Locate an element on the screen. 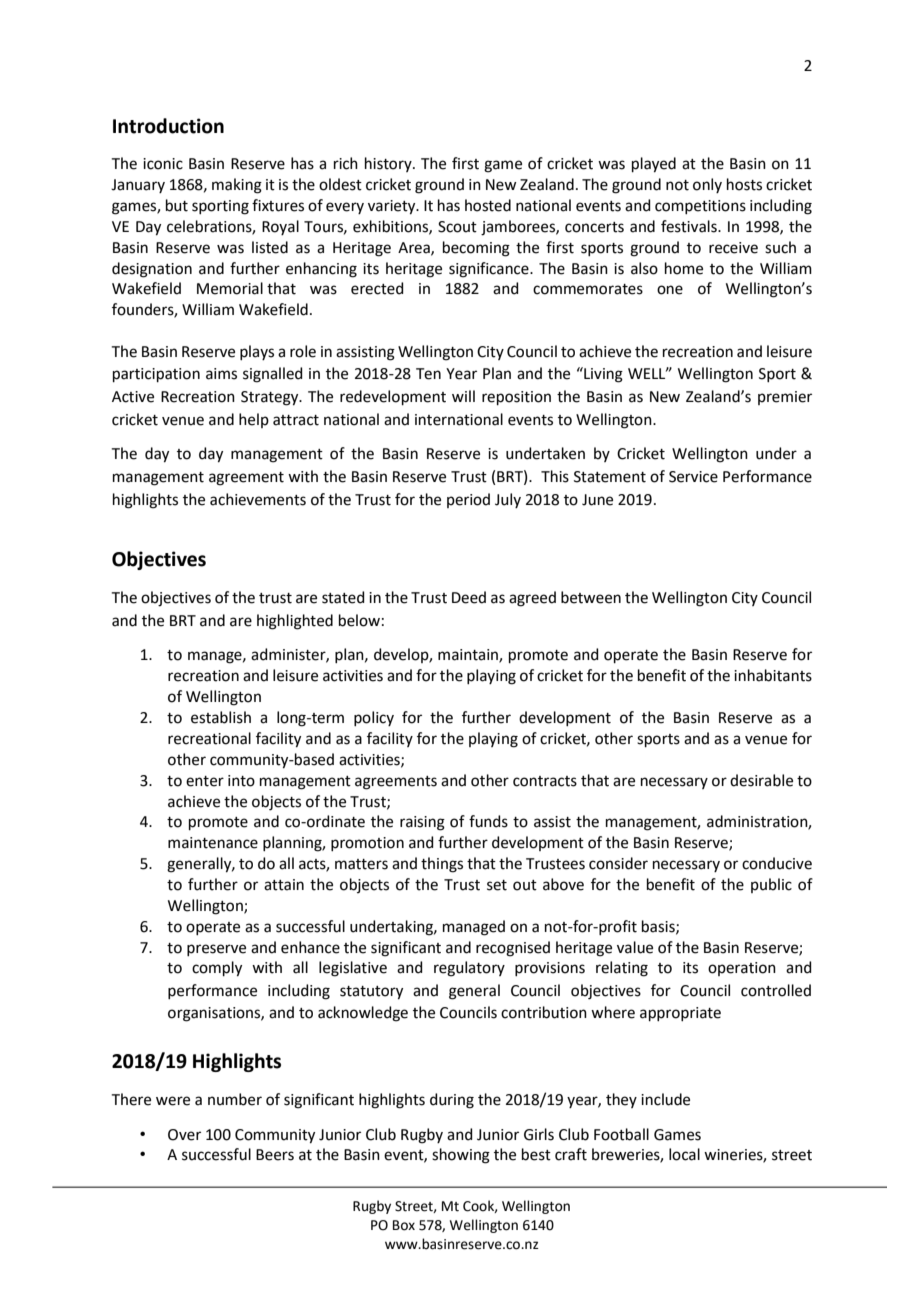 The height and width of the screenshot is (1308, 924). inhabitants is located at coordinates (773, 675).
